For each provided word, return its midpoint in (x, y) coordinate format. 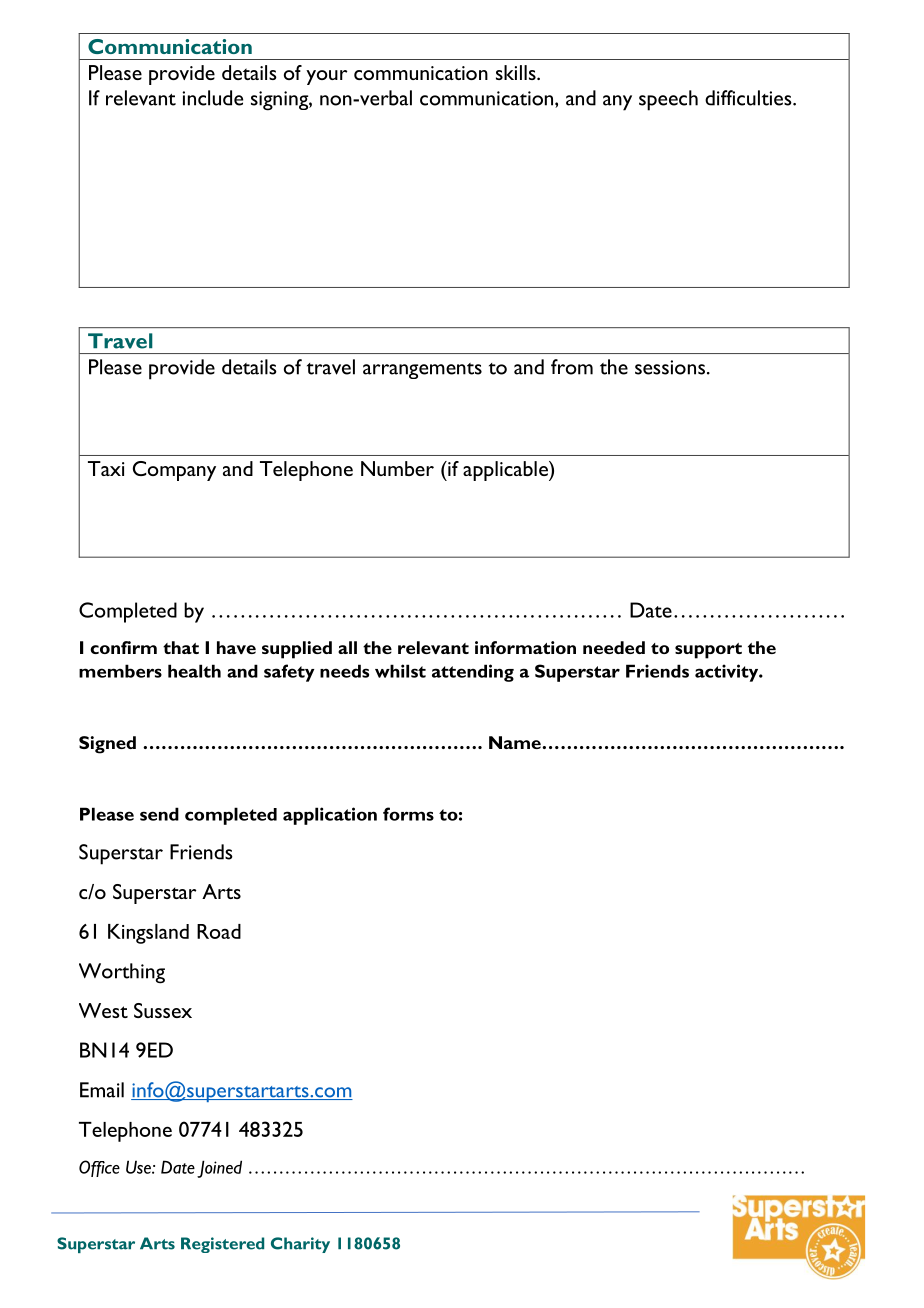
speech (668, 100)
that (181, 647)
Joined (219, 1169)
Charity (300, 1245)
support (708, 651)
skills (517, 72)
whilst (400, 671)
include (212, 98)
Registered (222, 1245)
